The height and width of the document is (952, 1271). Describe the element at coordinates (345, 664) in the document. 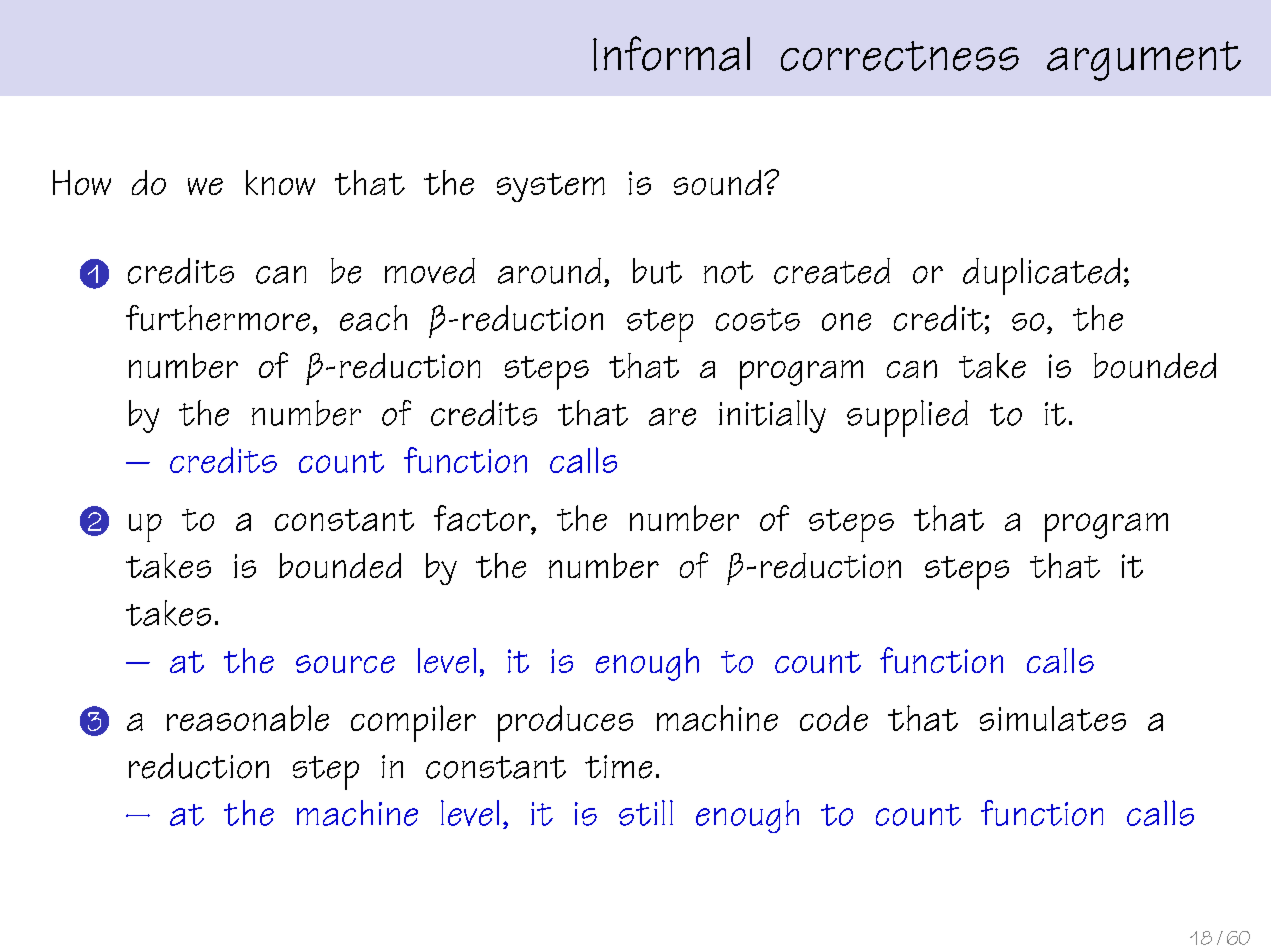

I see `source` at that location.
